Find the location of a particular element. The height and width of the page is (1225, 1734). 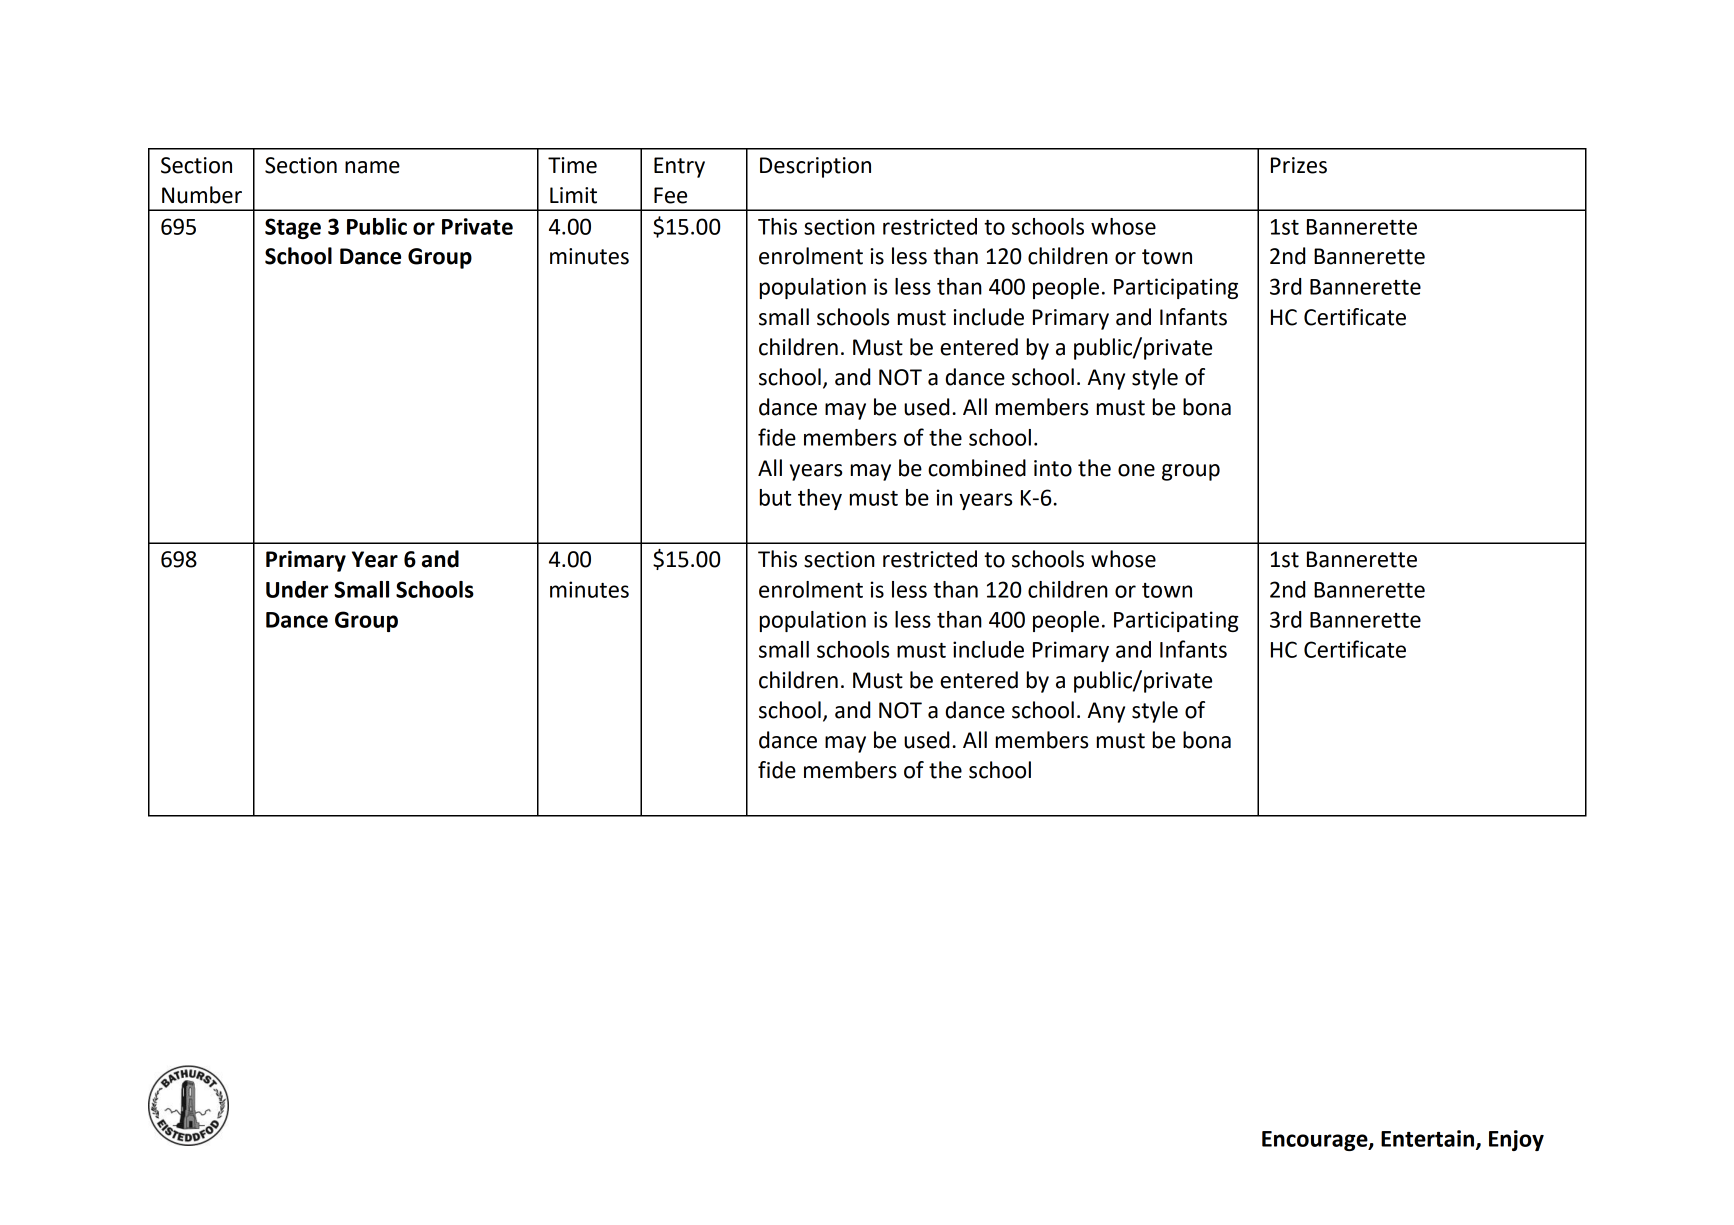

name is located at coordinates (372, 167).
